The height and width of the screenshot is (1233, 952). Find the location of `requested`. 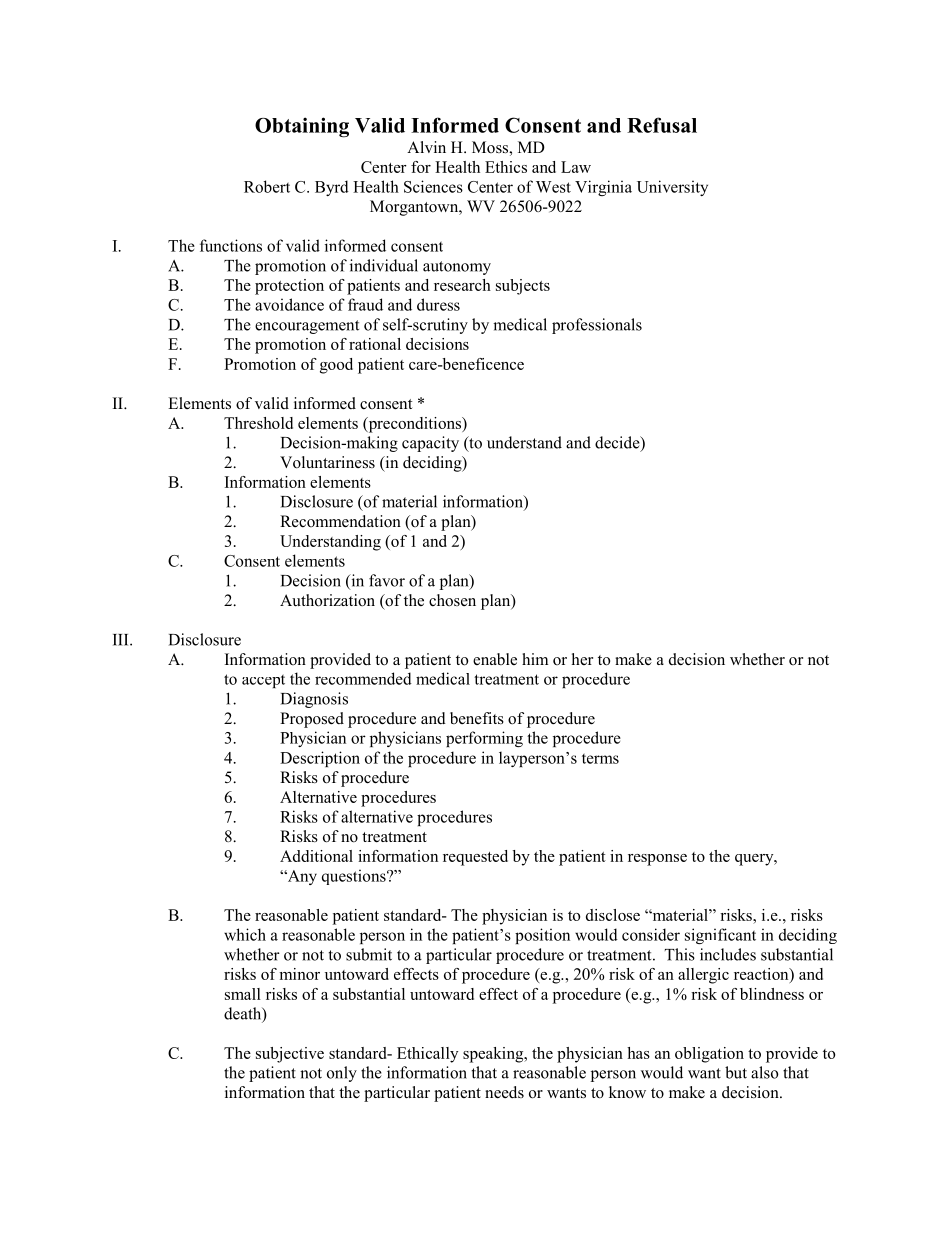

requested is located at coordinates (475, 858).
